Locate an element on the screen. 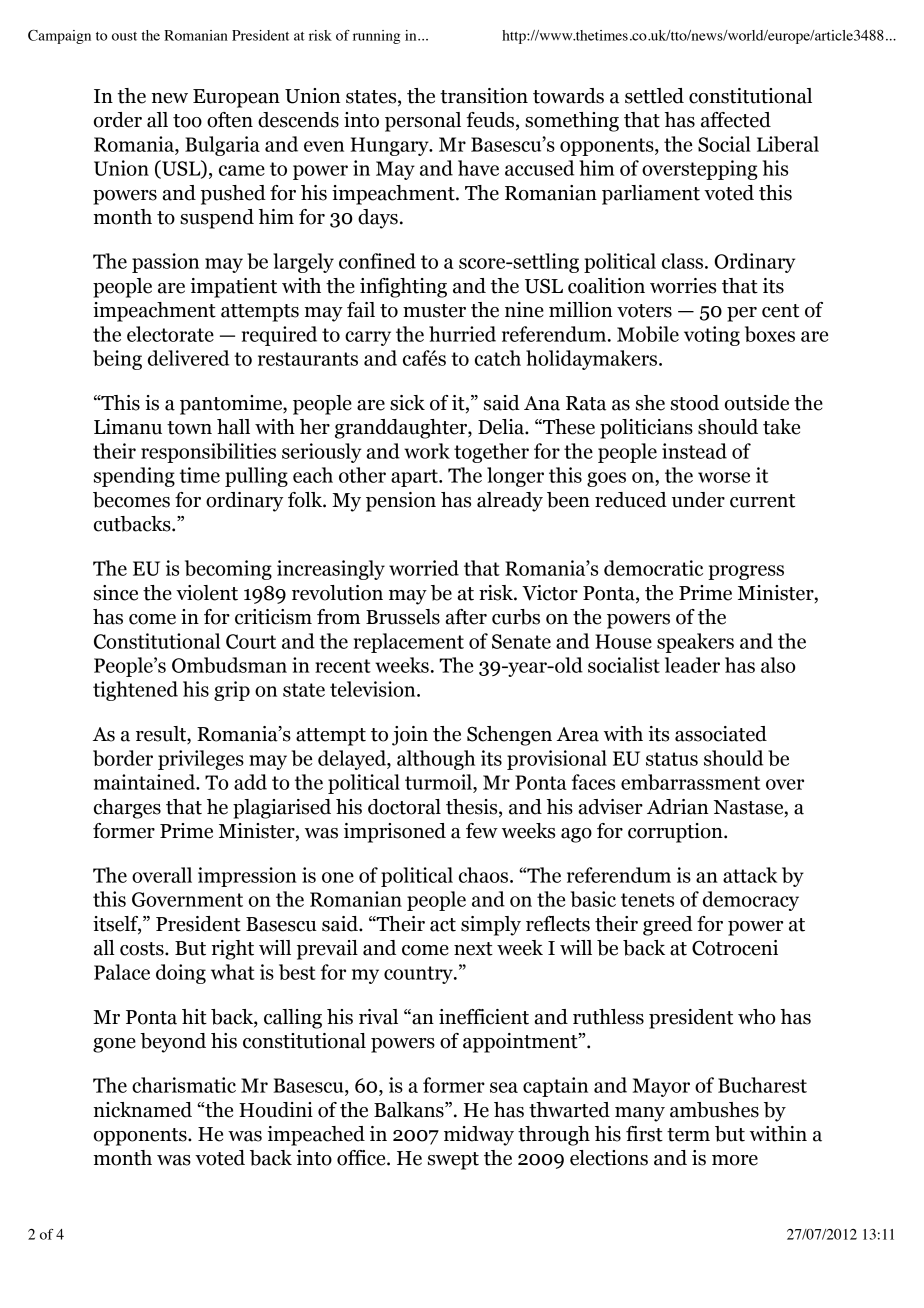 This screenshot has height=1308, width=924. sick is located at coordinates (407, 403).
